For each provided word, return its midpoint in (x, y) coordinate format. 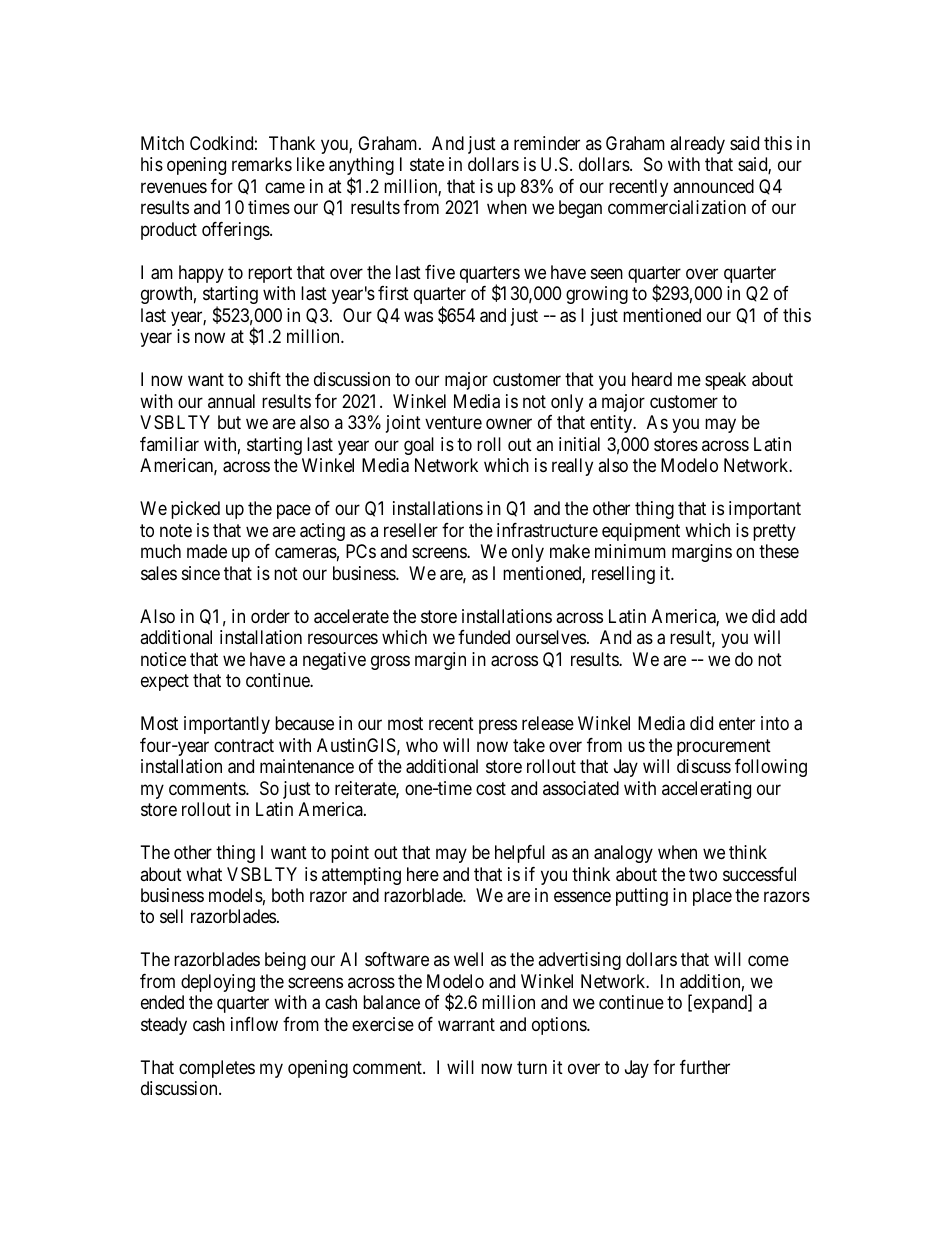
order (270, 616)
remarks (262, 164)
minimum (630, 551)
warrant (466, 1025)
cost (491, 788)
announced (713, 186)
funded (484, 637)
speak (725, 381)
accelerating (706, 790)
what (204, 874)
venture (453, 422)
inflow (254, 1024)
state (427, 165)
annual (231, 401)
